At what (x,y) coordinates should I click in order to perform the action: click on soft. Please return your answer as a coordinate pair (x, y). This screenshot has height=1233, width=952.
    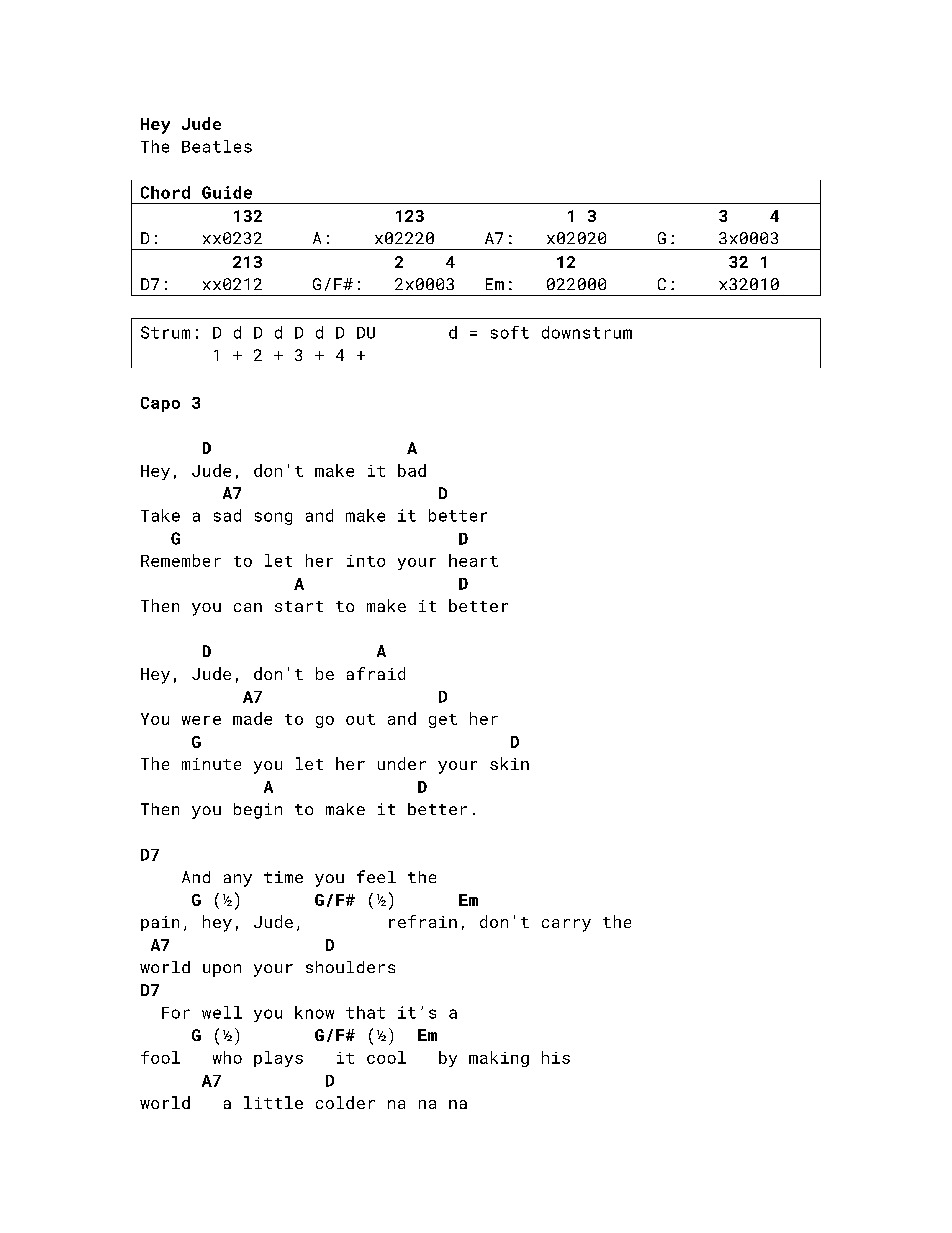
    Looking at the image, I should click on (510, 332).
